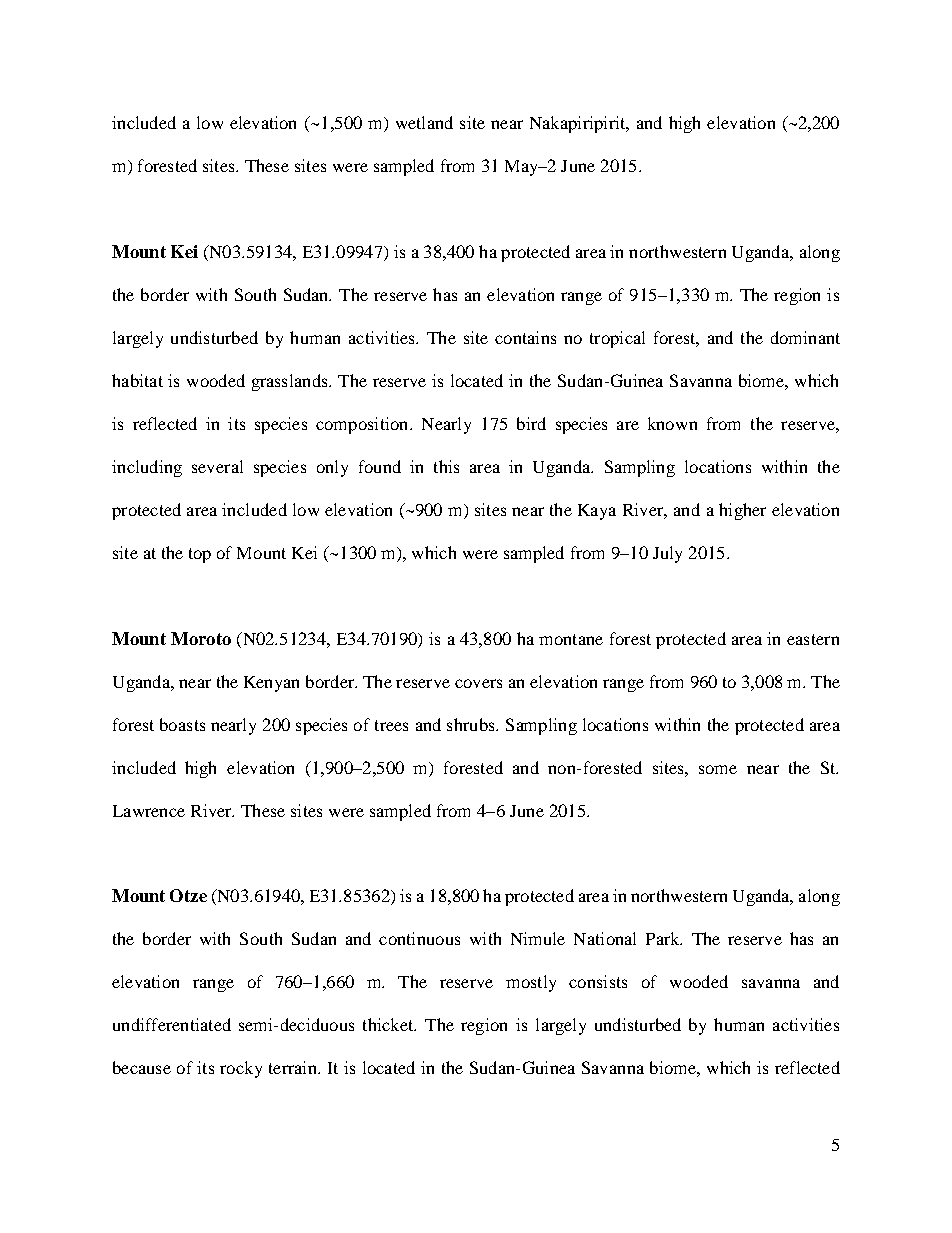  Describe the element at coordinates (424, 122) in the screenshot. I see `wetland` at that location.
